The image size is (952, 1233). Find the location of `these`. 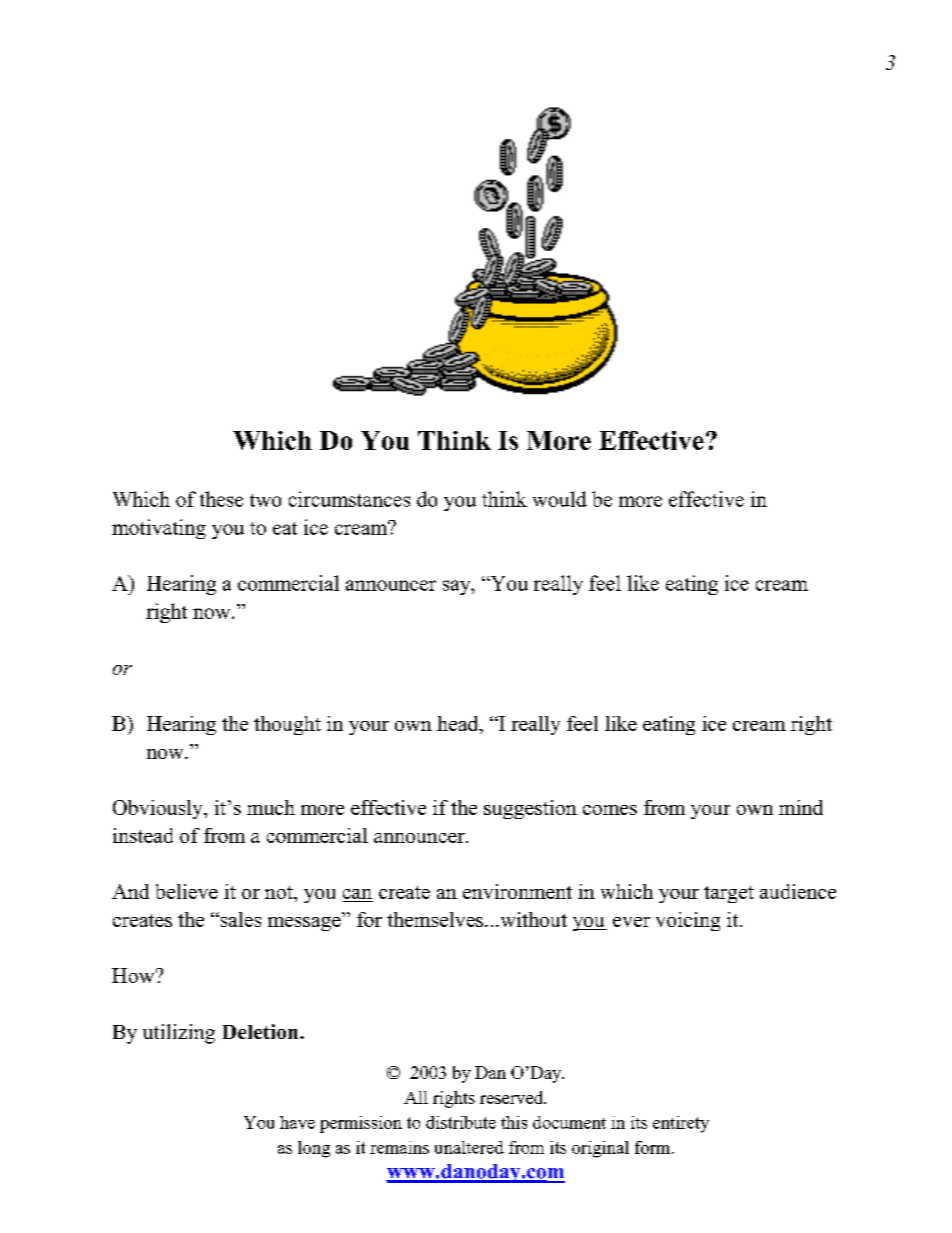

these is located at coordinates (221, 499).
